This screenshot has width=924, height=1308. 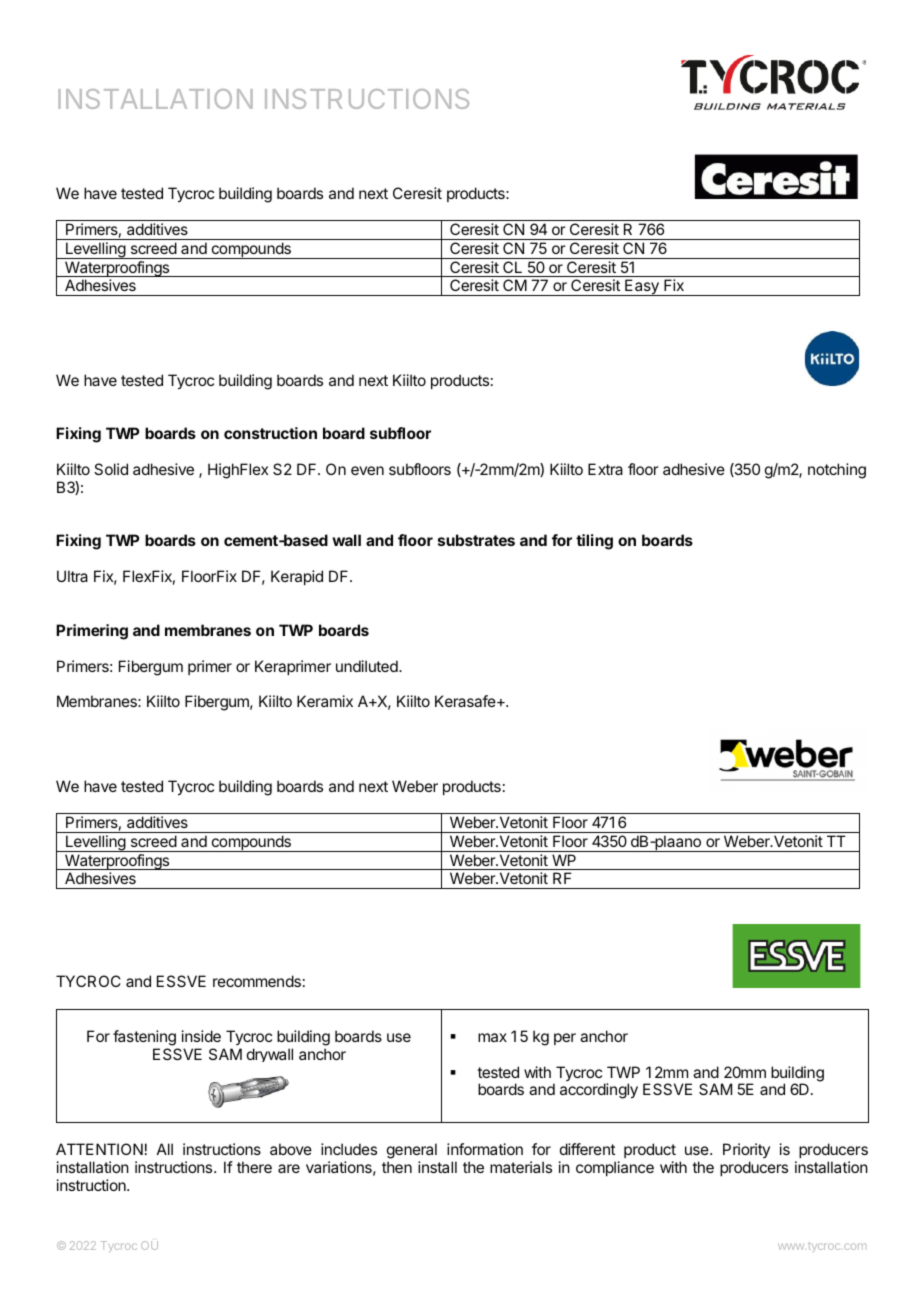 What do you see at coordinates (642, 287) in the screenshot?
I see `Easy` at bounding box center [642, 287].
